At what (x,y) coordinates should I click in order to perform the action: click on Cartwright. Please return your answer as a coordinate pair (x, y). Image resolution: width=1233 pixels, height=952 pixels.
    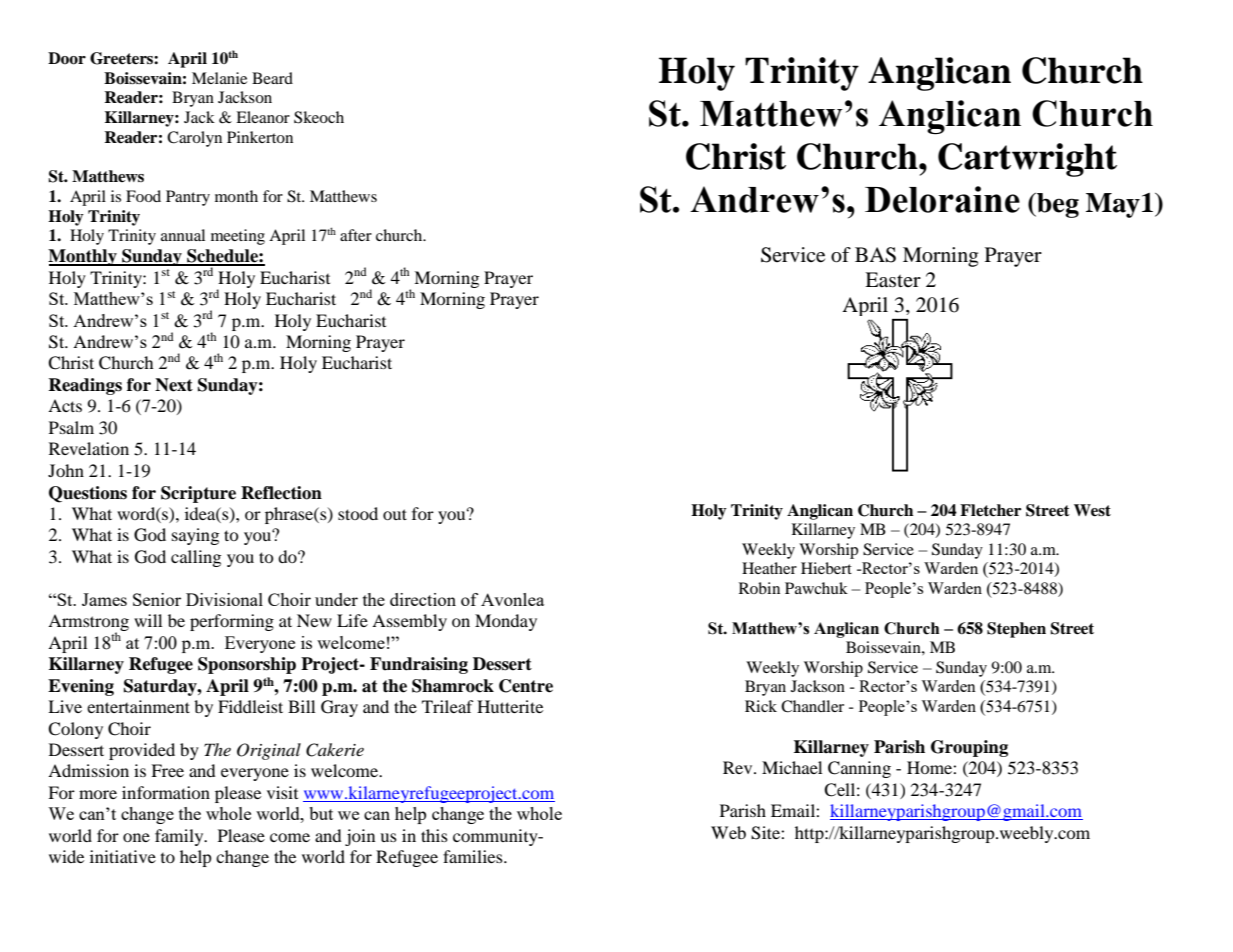
    Looking at the image, I should click on (1027, 160).
